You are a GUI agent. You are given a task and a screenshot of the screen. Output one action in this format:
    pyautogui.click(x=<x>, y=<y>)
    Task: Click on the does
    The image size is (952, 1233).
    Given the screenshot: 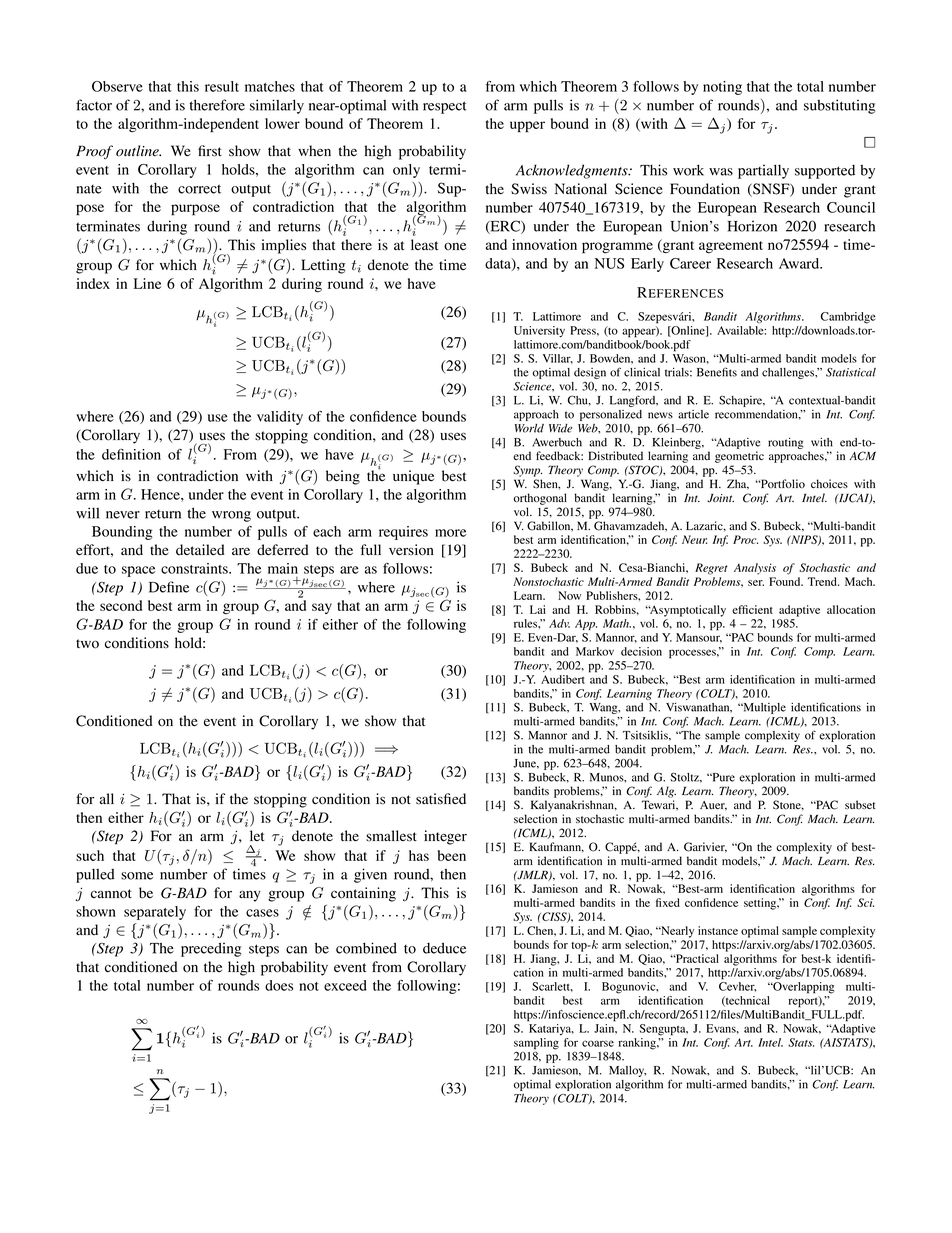 What is the action you would take?
    pyautogui.click(x=279, y=985)
